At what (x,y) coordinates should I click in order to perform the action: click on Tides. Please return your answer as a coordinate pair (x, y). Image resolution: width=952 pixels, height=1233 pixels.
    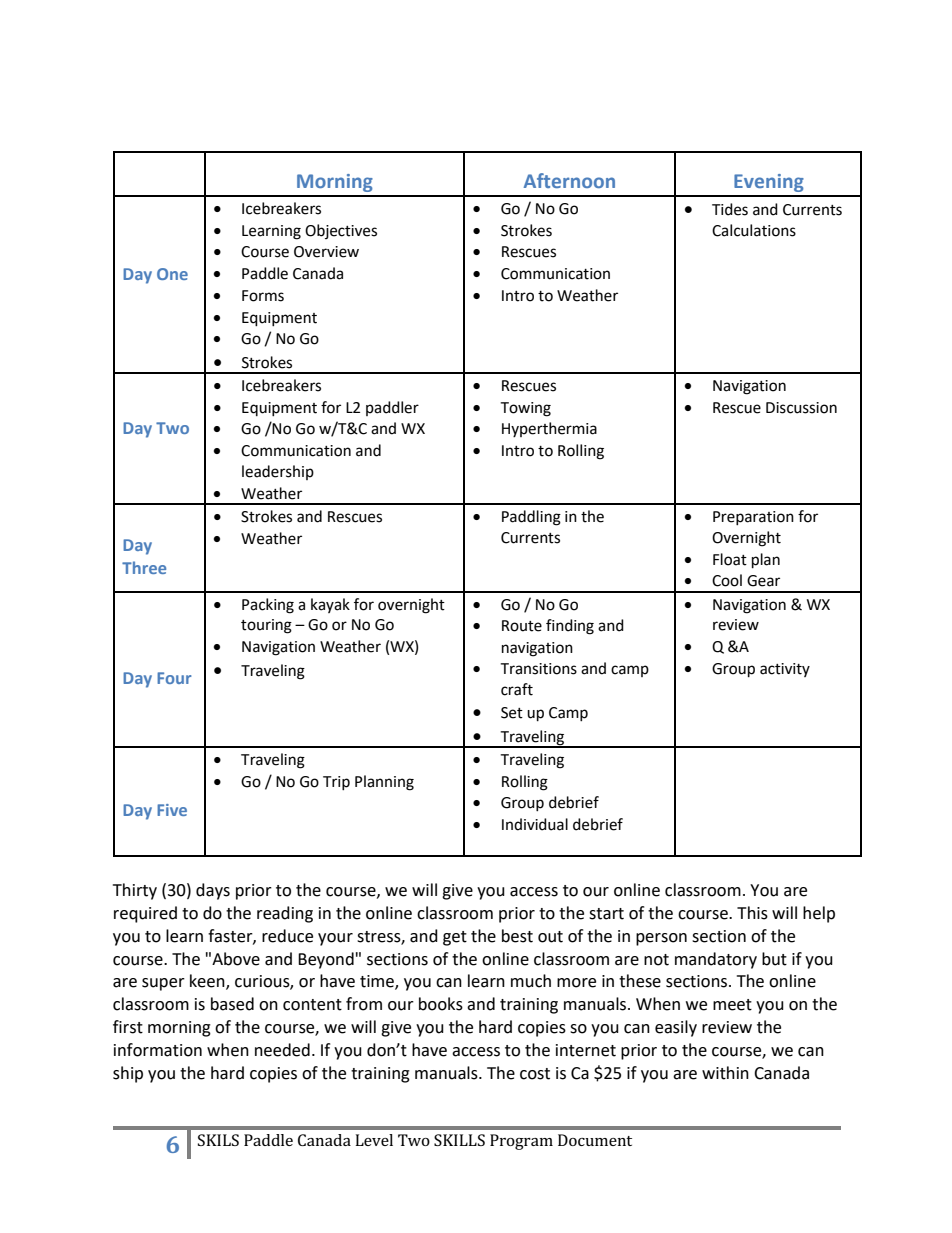
    Looking at the image, I should click on (730, 209).
